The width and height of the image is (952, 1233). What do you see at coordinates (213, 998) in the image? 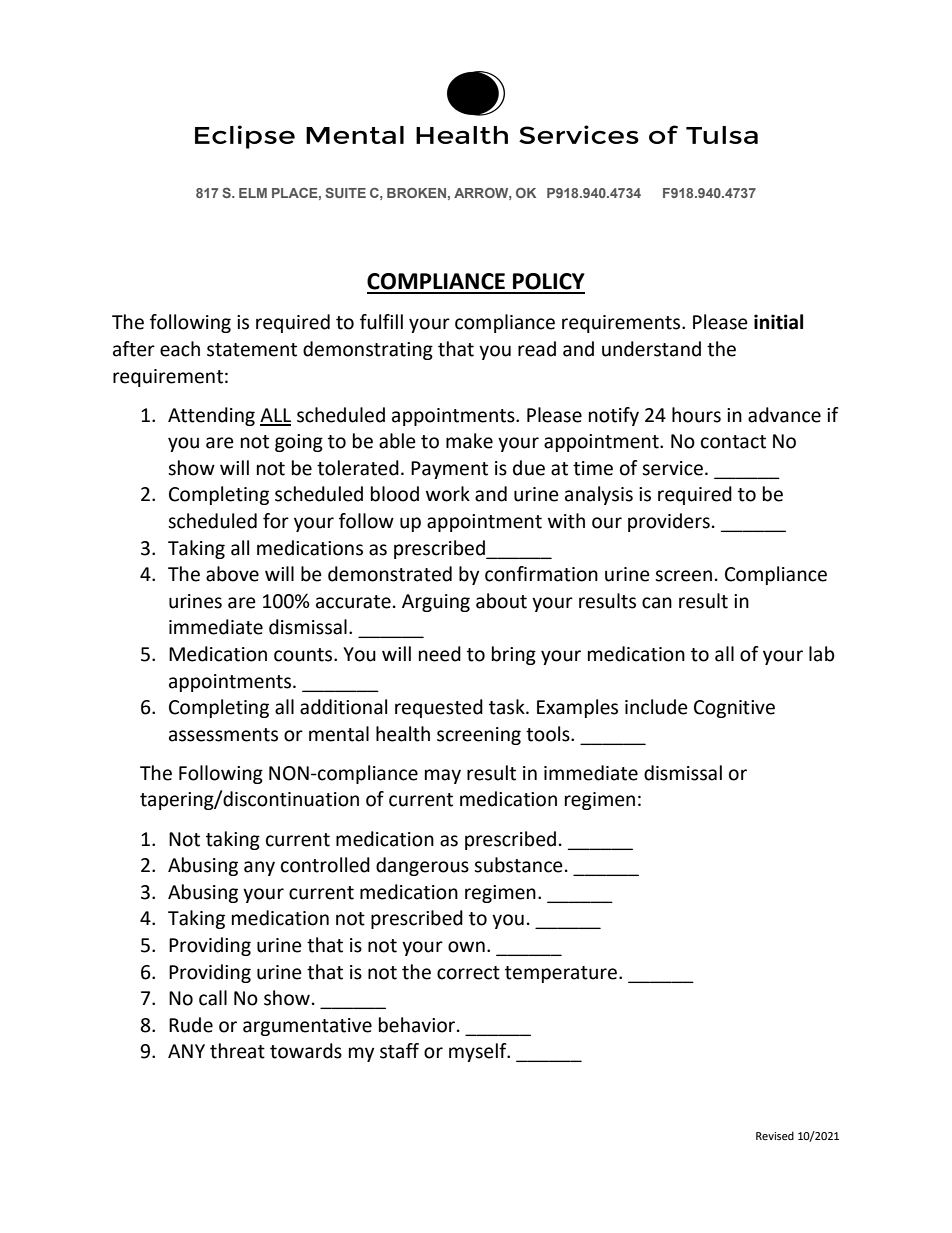
I see `call` at bounding box center [213, 998].
